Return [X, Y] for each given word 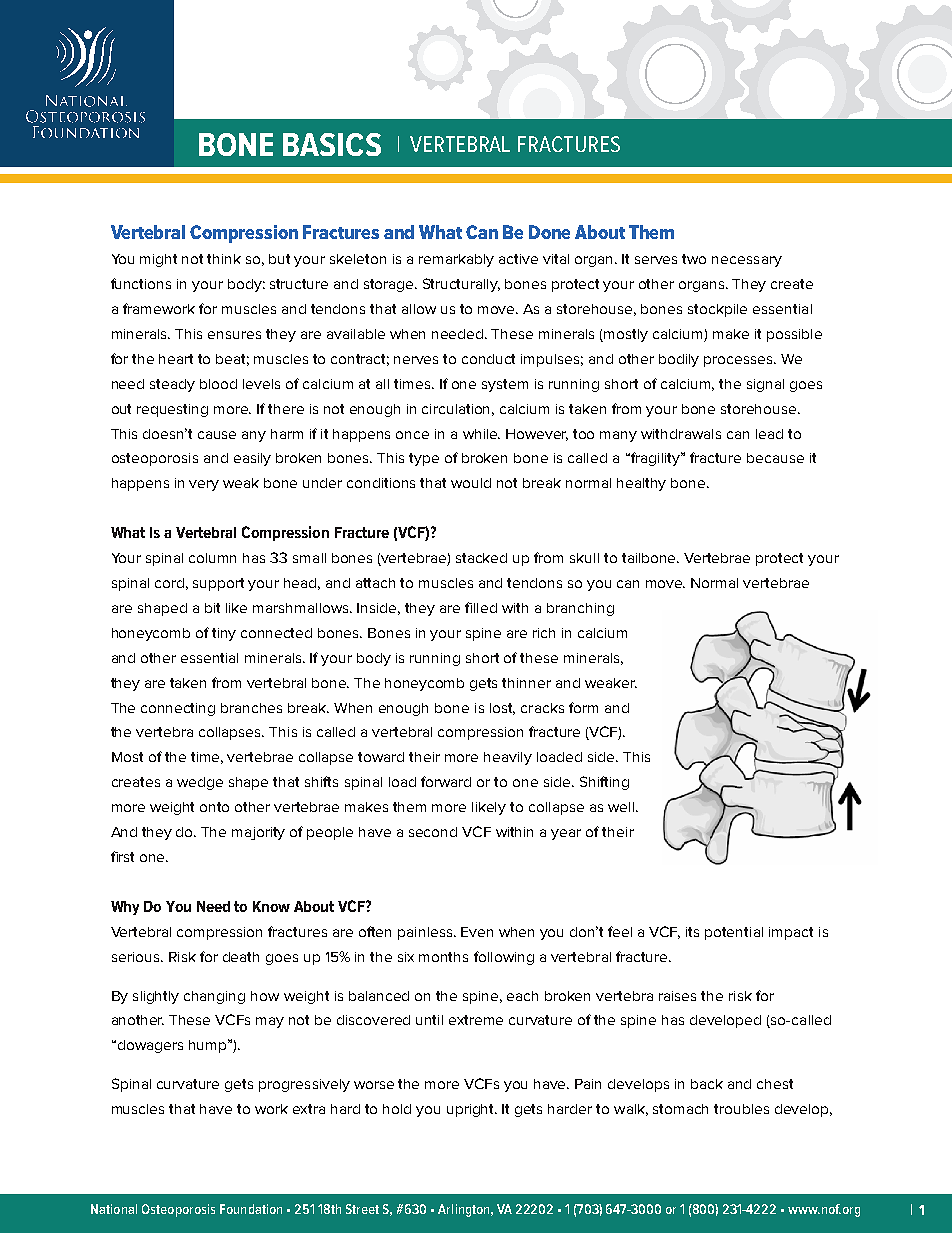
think [224, 259]
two [694, 259]
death [241, 957]
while [481, 434]
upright [472, 1110]
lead [769, 434]
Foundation [251, 1209]
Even [477, 932]
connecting [178, 709]
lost [502, 709]
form [583, 707]
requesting [172, 410]
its [692, 932]
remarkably [456, 260]
